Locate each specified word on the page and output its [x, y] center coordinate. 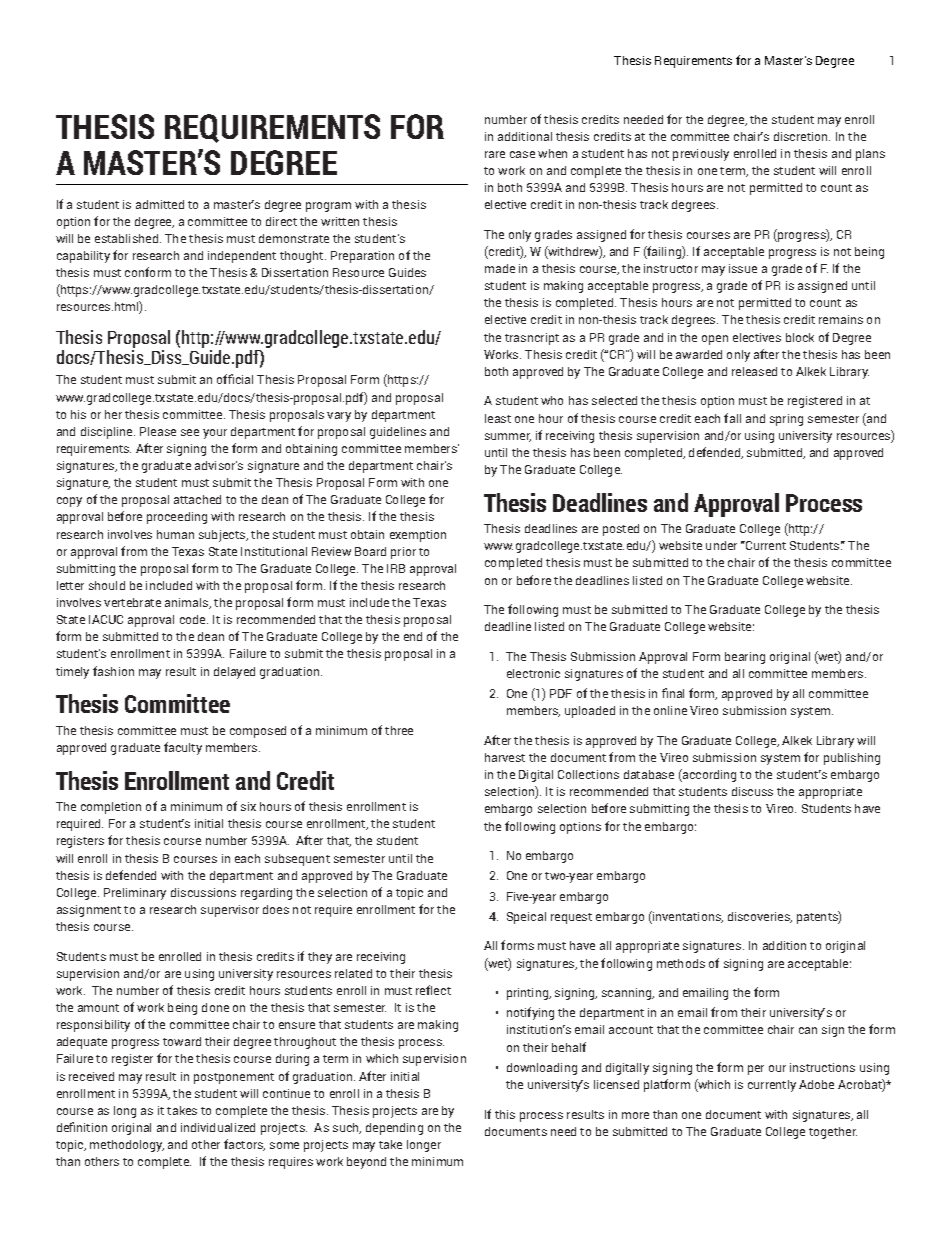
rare [495, 154]
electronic [533, 673]
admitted [160, 204]
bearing [745, 658]
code [194, 619]
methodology [127, 1146]
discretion [802, 136]
